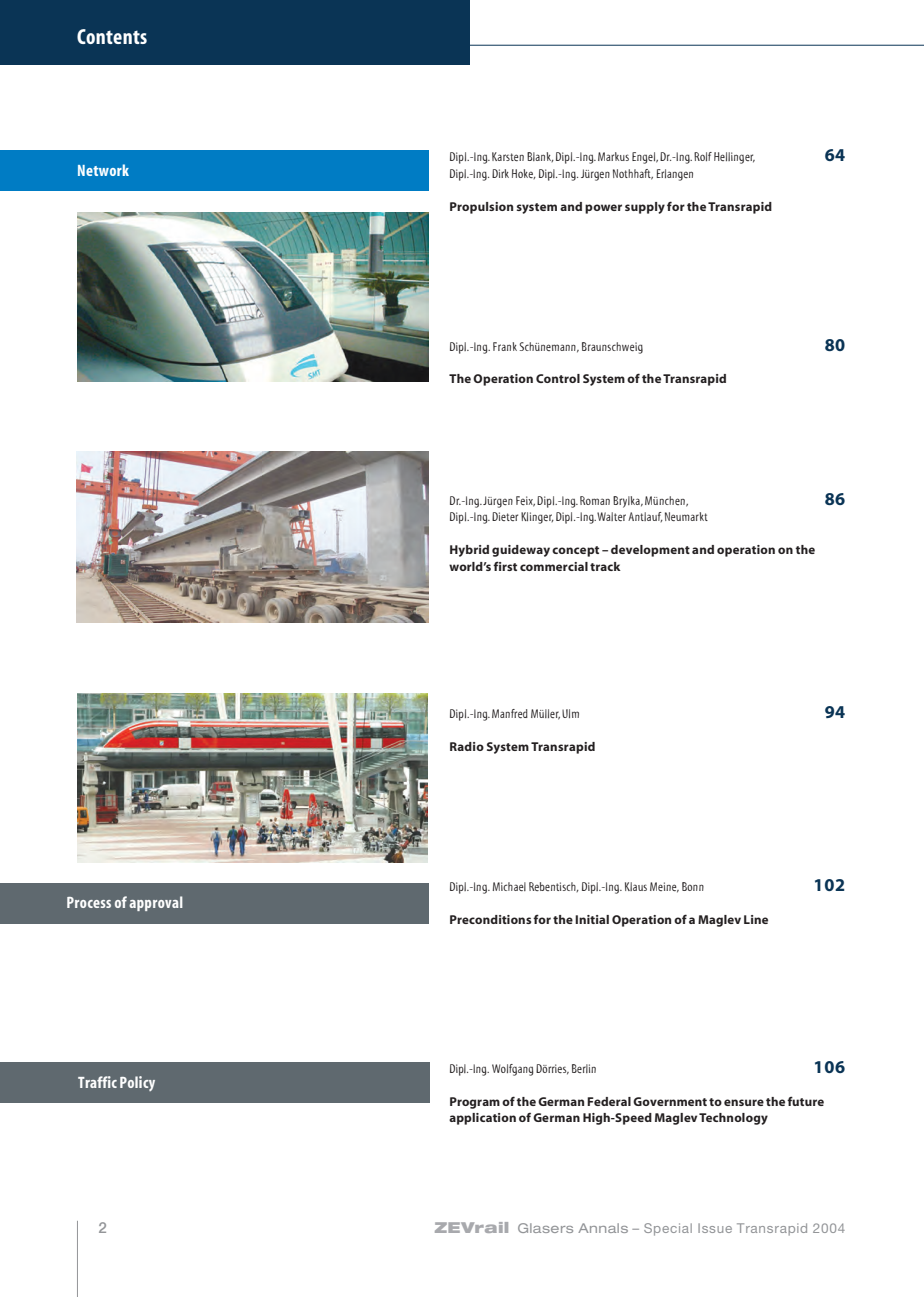 This screenshot has width=924, height=1297. Describe the element at coordinates (650, 551) in the screenshot. I see `development` at that location.
